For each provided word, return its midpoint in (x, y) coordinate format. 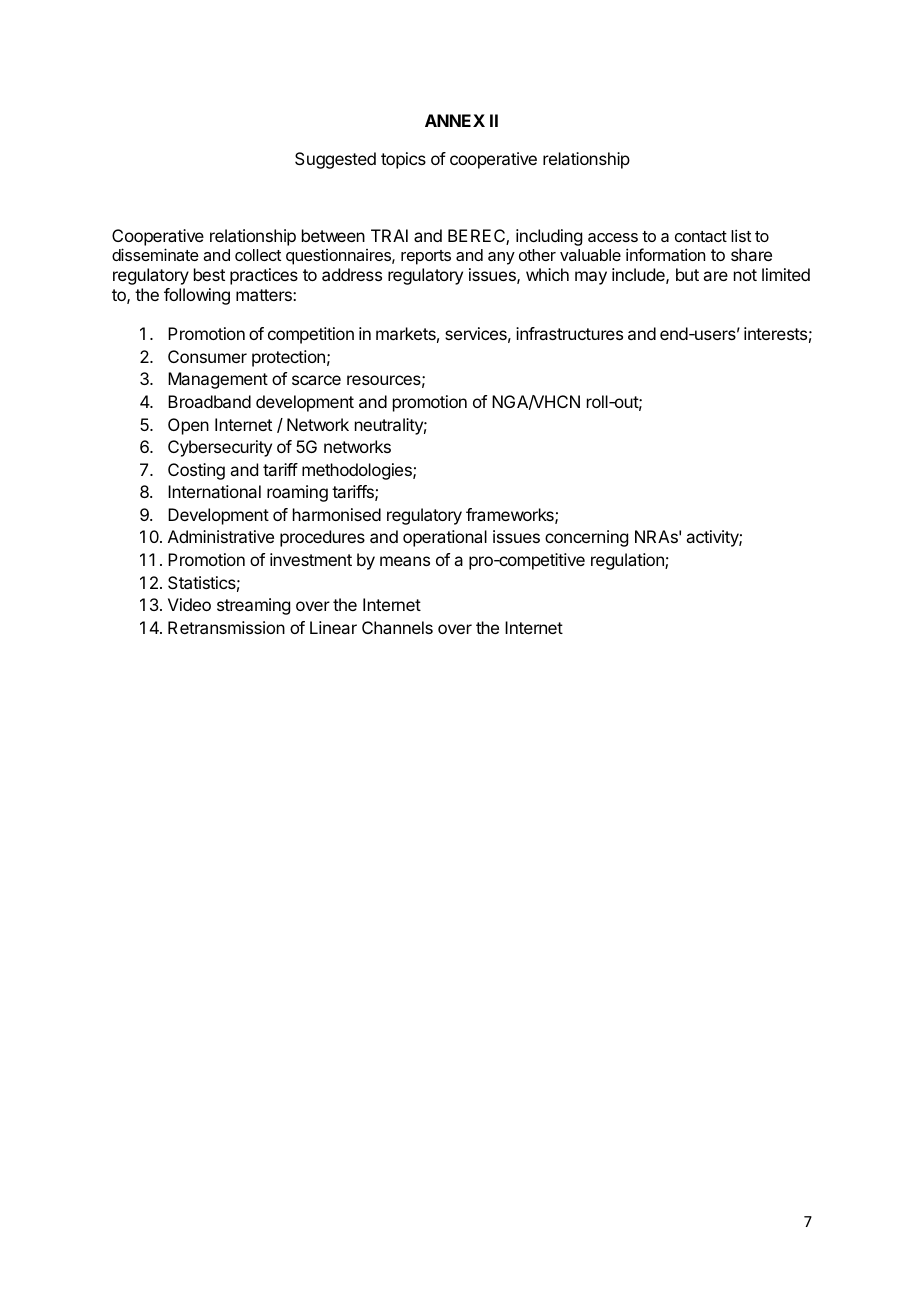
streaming (253, 606)
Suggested (335, 160)
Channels (397, 627)
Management (218, 380)
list (741, 235)
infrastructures (569, 333)
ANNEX (455, 120)
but (687, 274)
